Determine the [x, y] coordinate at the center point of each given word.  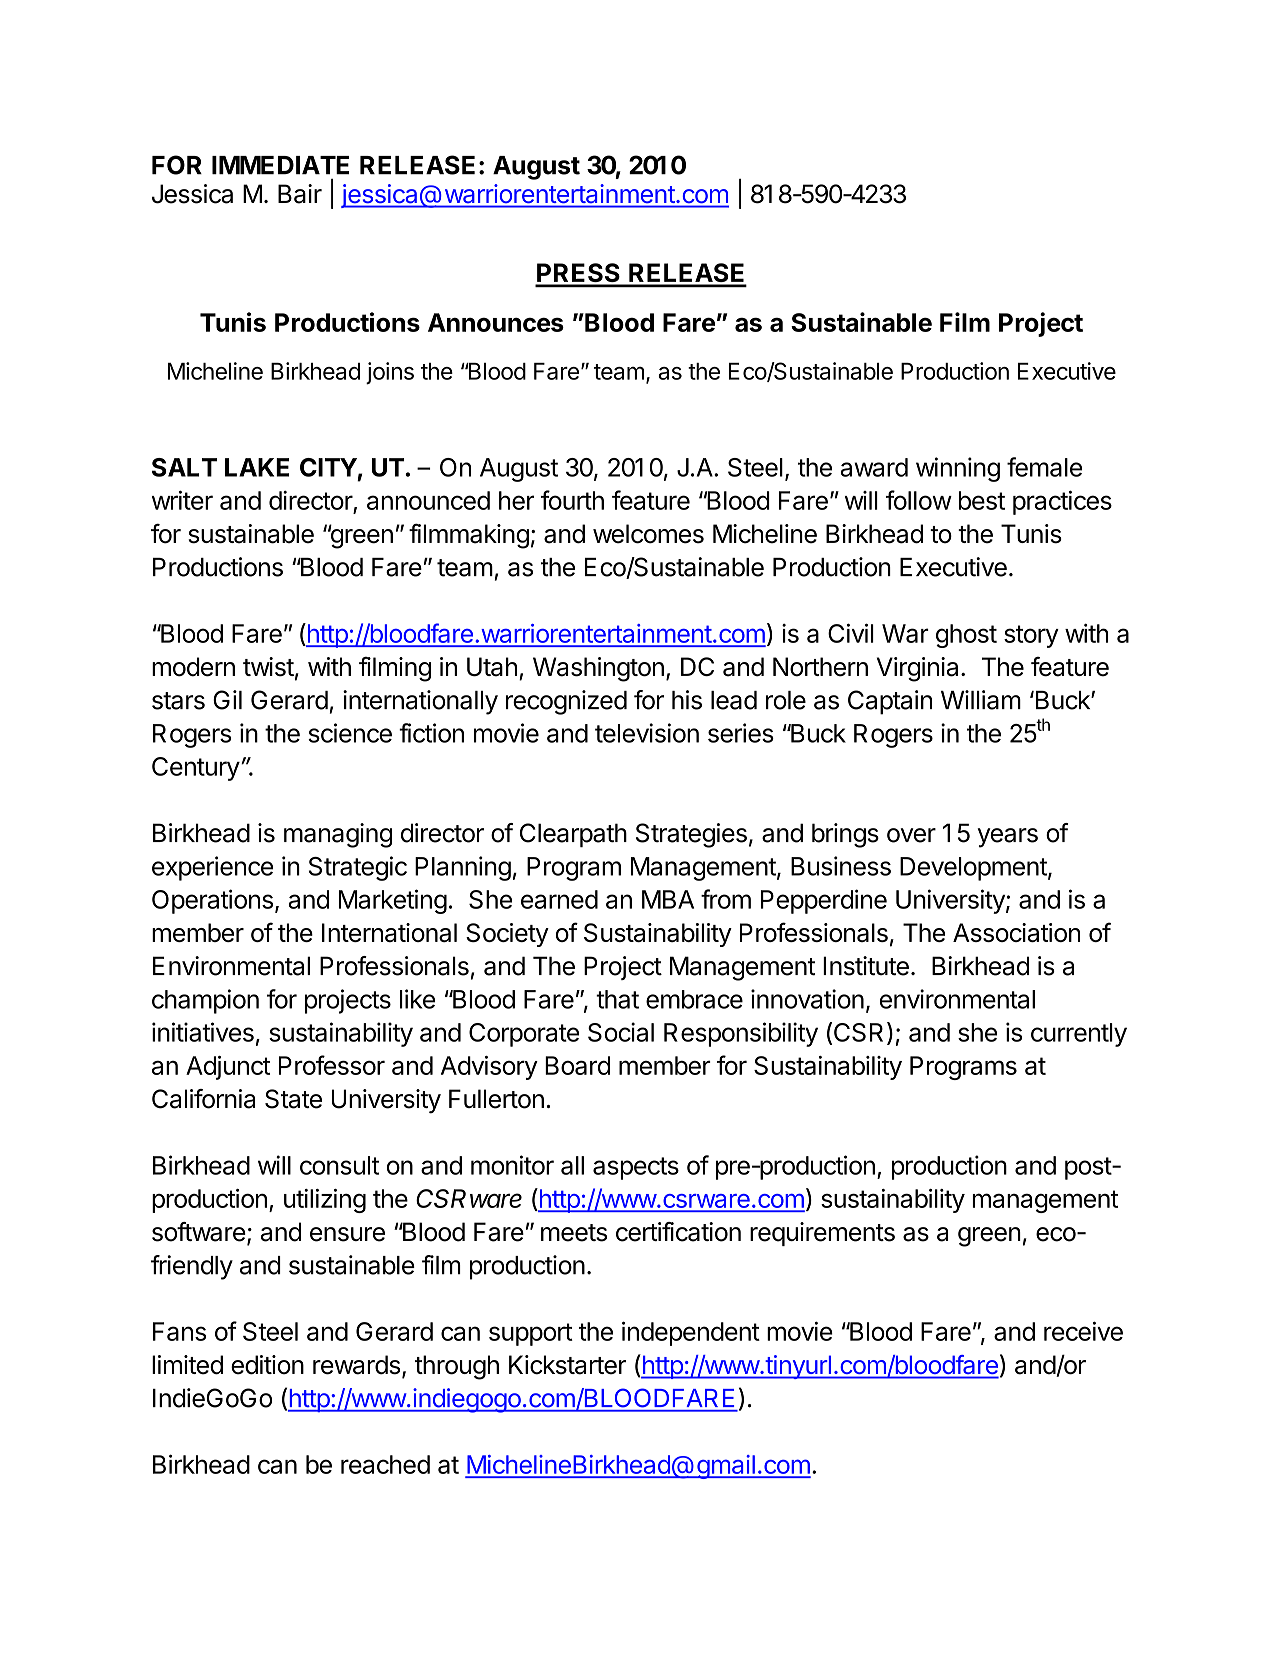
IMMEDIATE [280, 165]
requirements [822, 1234]
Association [1016, 932]
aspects [636, 1168]
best [982, 500]
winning [958, 469]
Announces [496, 322]
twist [268, 667]
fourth [572, 500]
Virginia [917, 669]
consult [339, 1165]
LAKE [257, 467]
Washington [598, 669]
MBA [668, 899]
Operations [212, 901]
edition [267, 1365]
